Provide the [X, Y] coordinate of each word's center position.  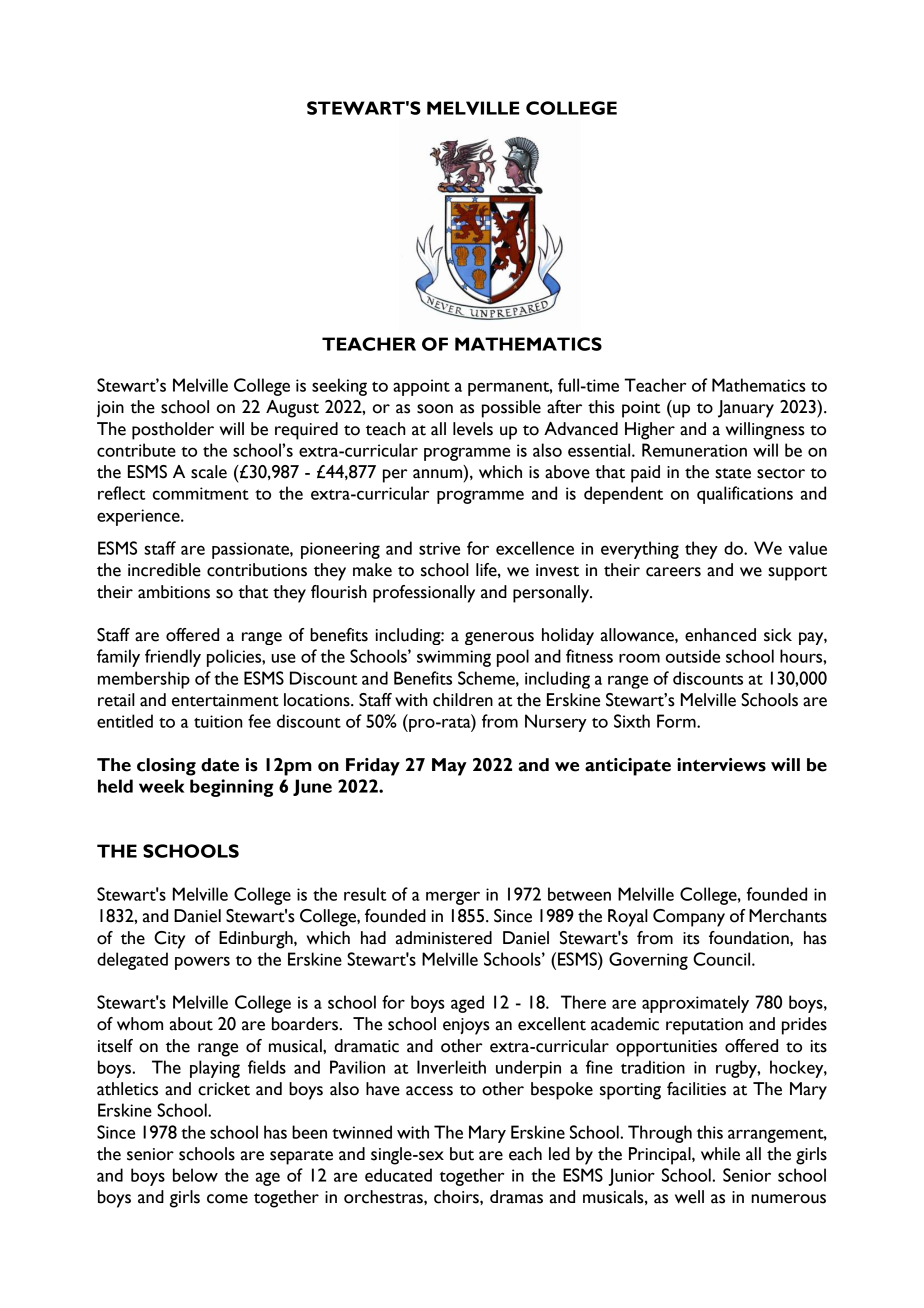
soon [435, 409]
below [195, 1175]
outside [693, 656]
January [746, 409]
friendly [173, 658]
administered [444, 938]
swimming [454, 658]
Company [689, 918]
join [110, 409]
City [169, 940]
